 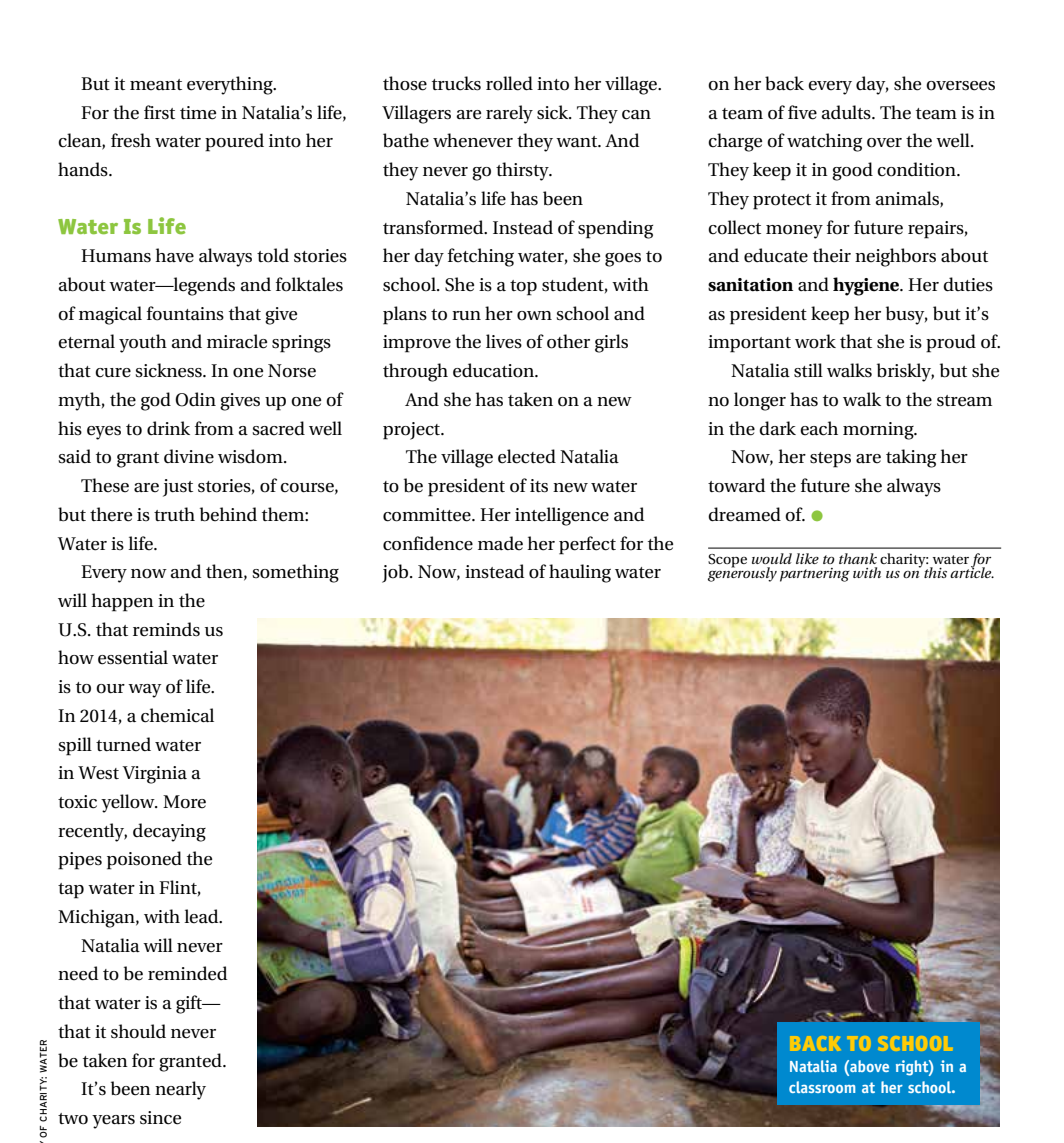 I want to click on hauling, so click(x=580, y=573).
